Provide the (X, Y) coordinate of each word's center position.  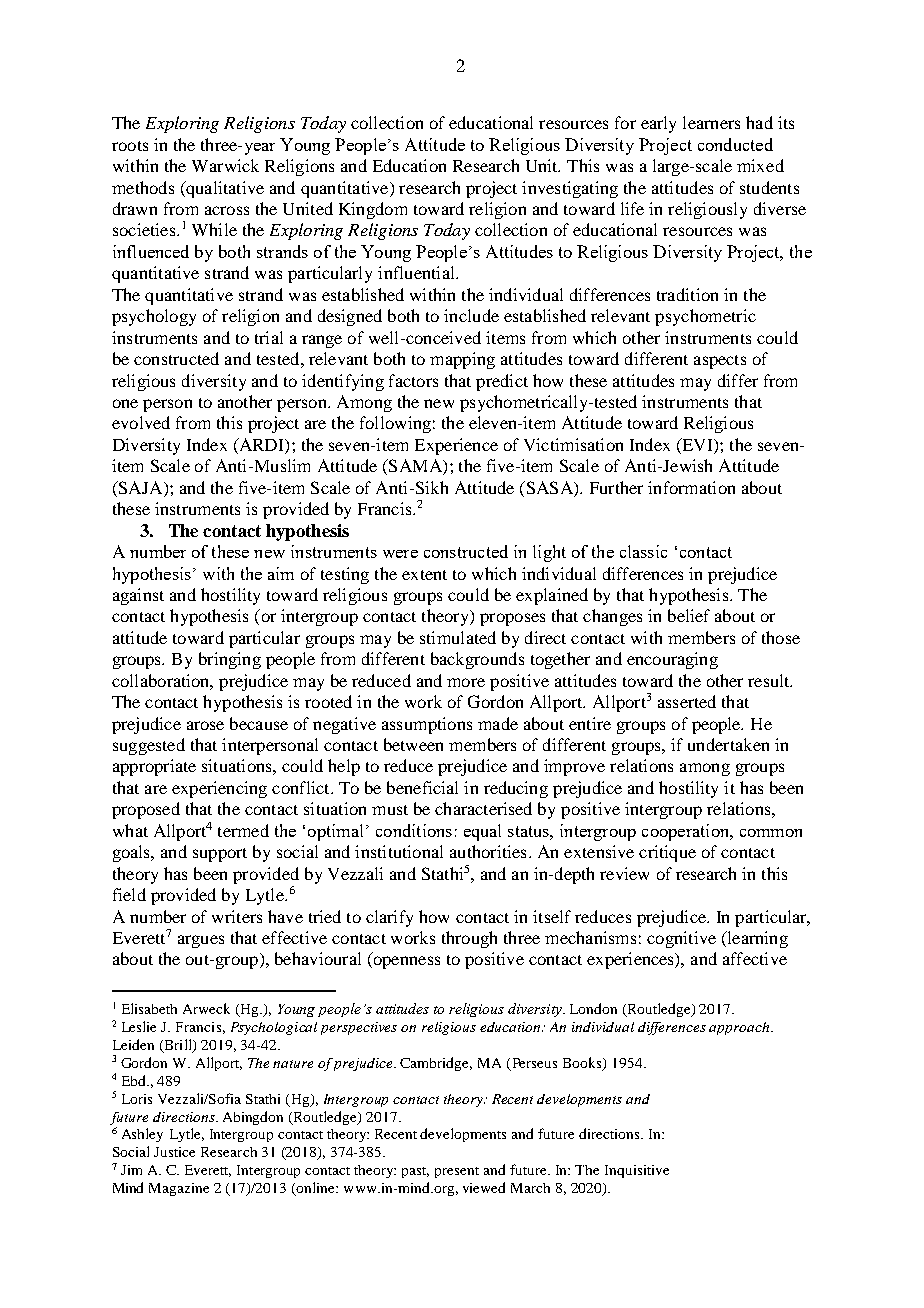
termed (243, 830)
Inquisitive (637, 1171)
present (457, 1172)
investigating (570, 189)
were (400, 554)
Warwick (225, 165)
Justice (174, 1152)
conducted (735, 144)
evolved (141, 422)
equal (482, 832)
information (691, 487)
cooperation (687, 832)
